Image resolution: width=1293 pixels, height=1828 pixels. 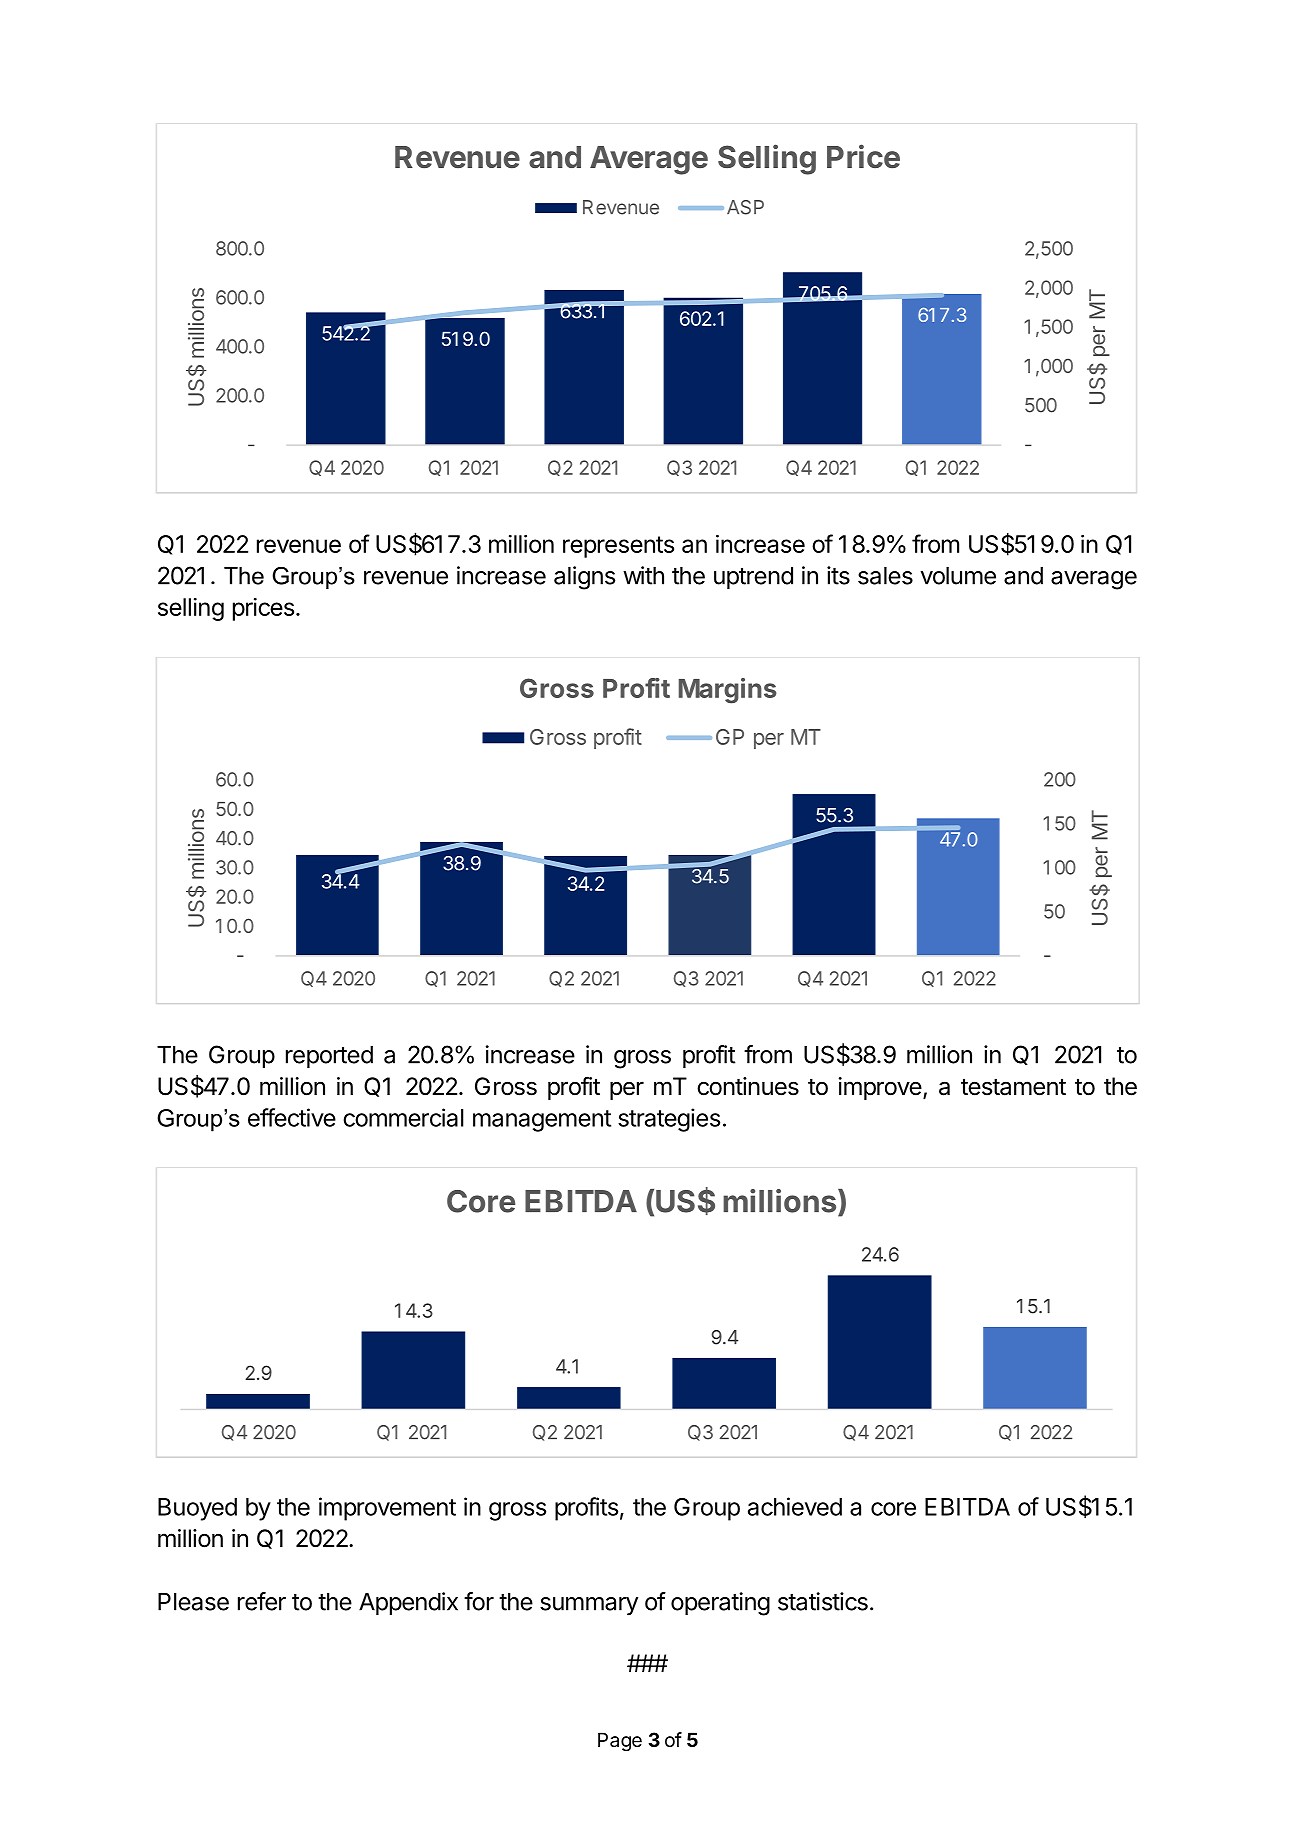 I want to click on management, so click(x=542, y=1121).
